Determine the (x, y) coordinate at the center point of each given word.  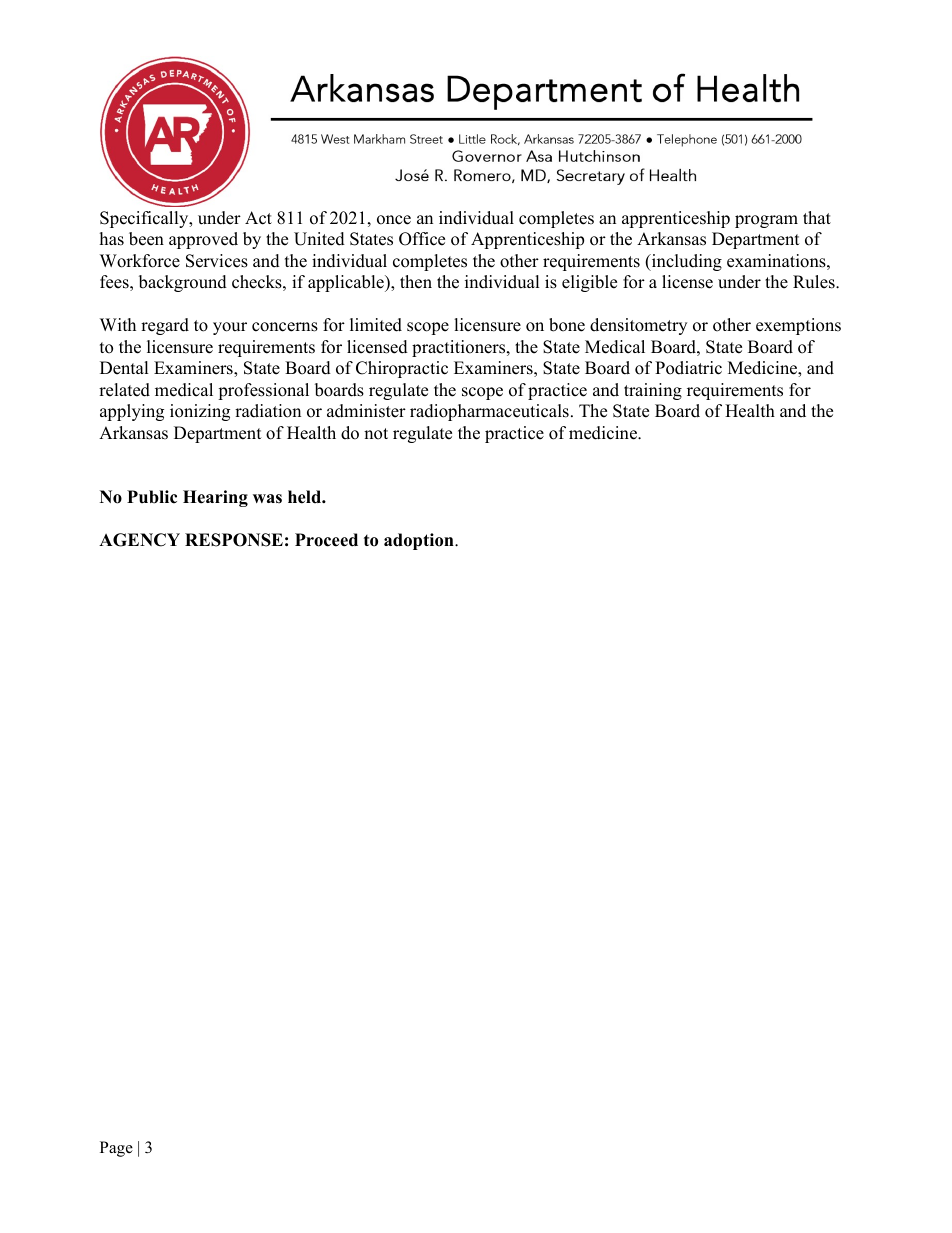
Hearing (215, 498)
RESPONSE (234, 540)
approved (203, 240)
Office (422, 239)
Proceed (326, 540)
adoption (420, 541)
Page (116, 1149)
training (653, 391)
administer (366, 411)
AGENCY (139, 540)
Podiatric (688, 368)
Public (152, 497)
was (267, 499)
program (766, 221)
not (376, 434)
